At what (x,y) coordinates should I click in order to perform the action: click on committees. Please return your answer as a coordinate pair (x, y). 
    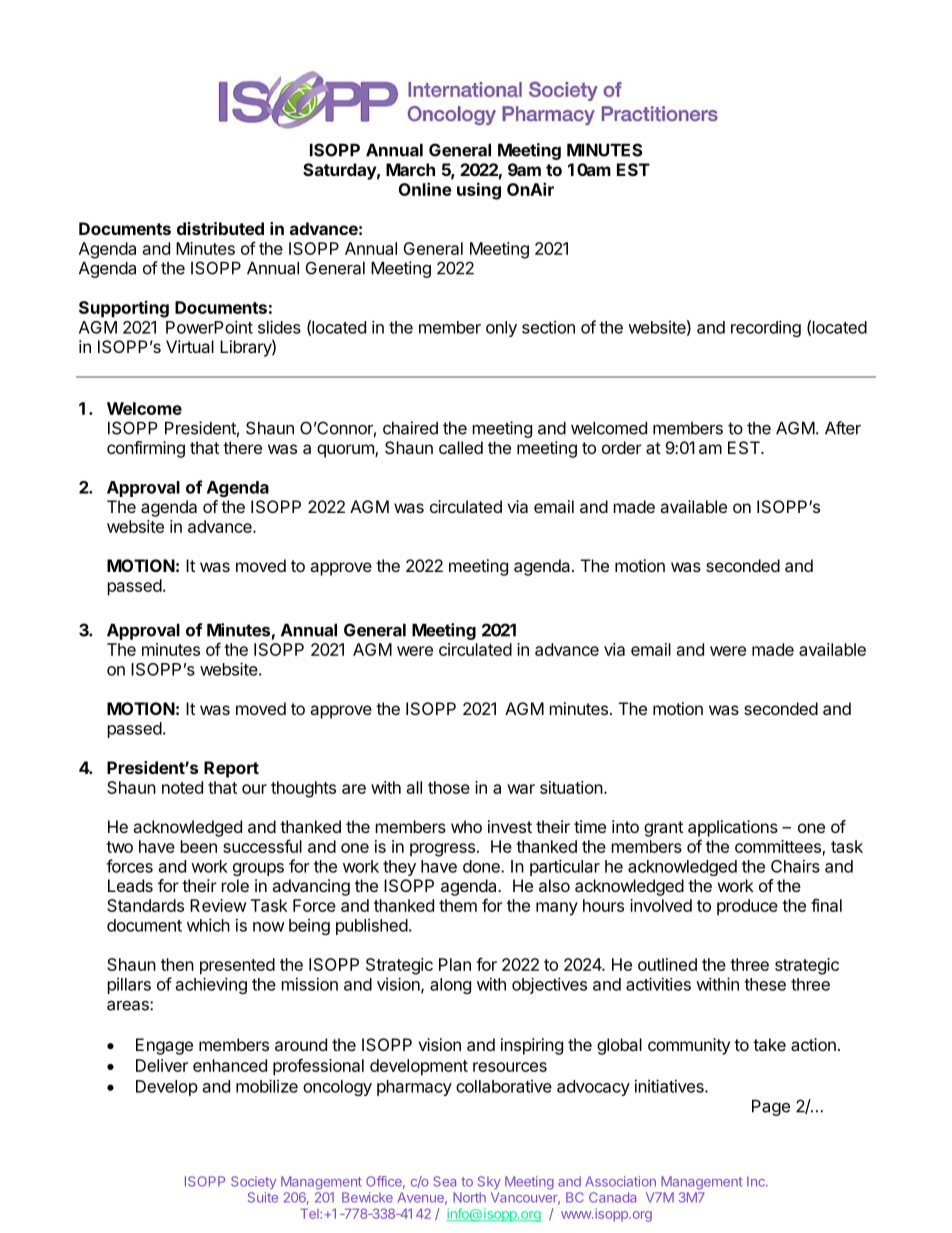
    Looking at the image, I should click on (778, 846).
